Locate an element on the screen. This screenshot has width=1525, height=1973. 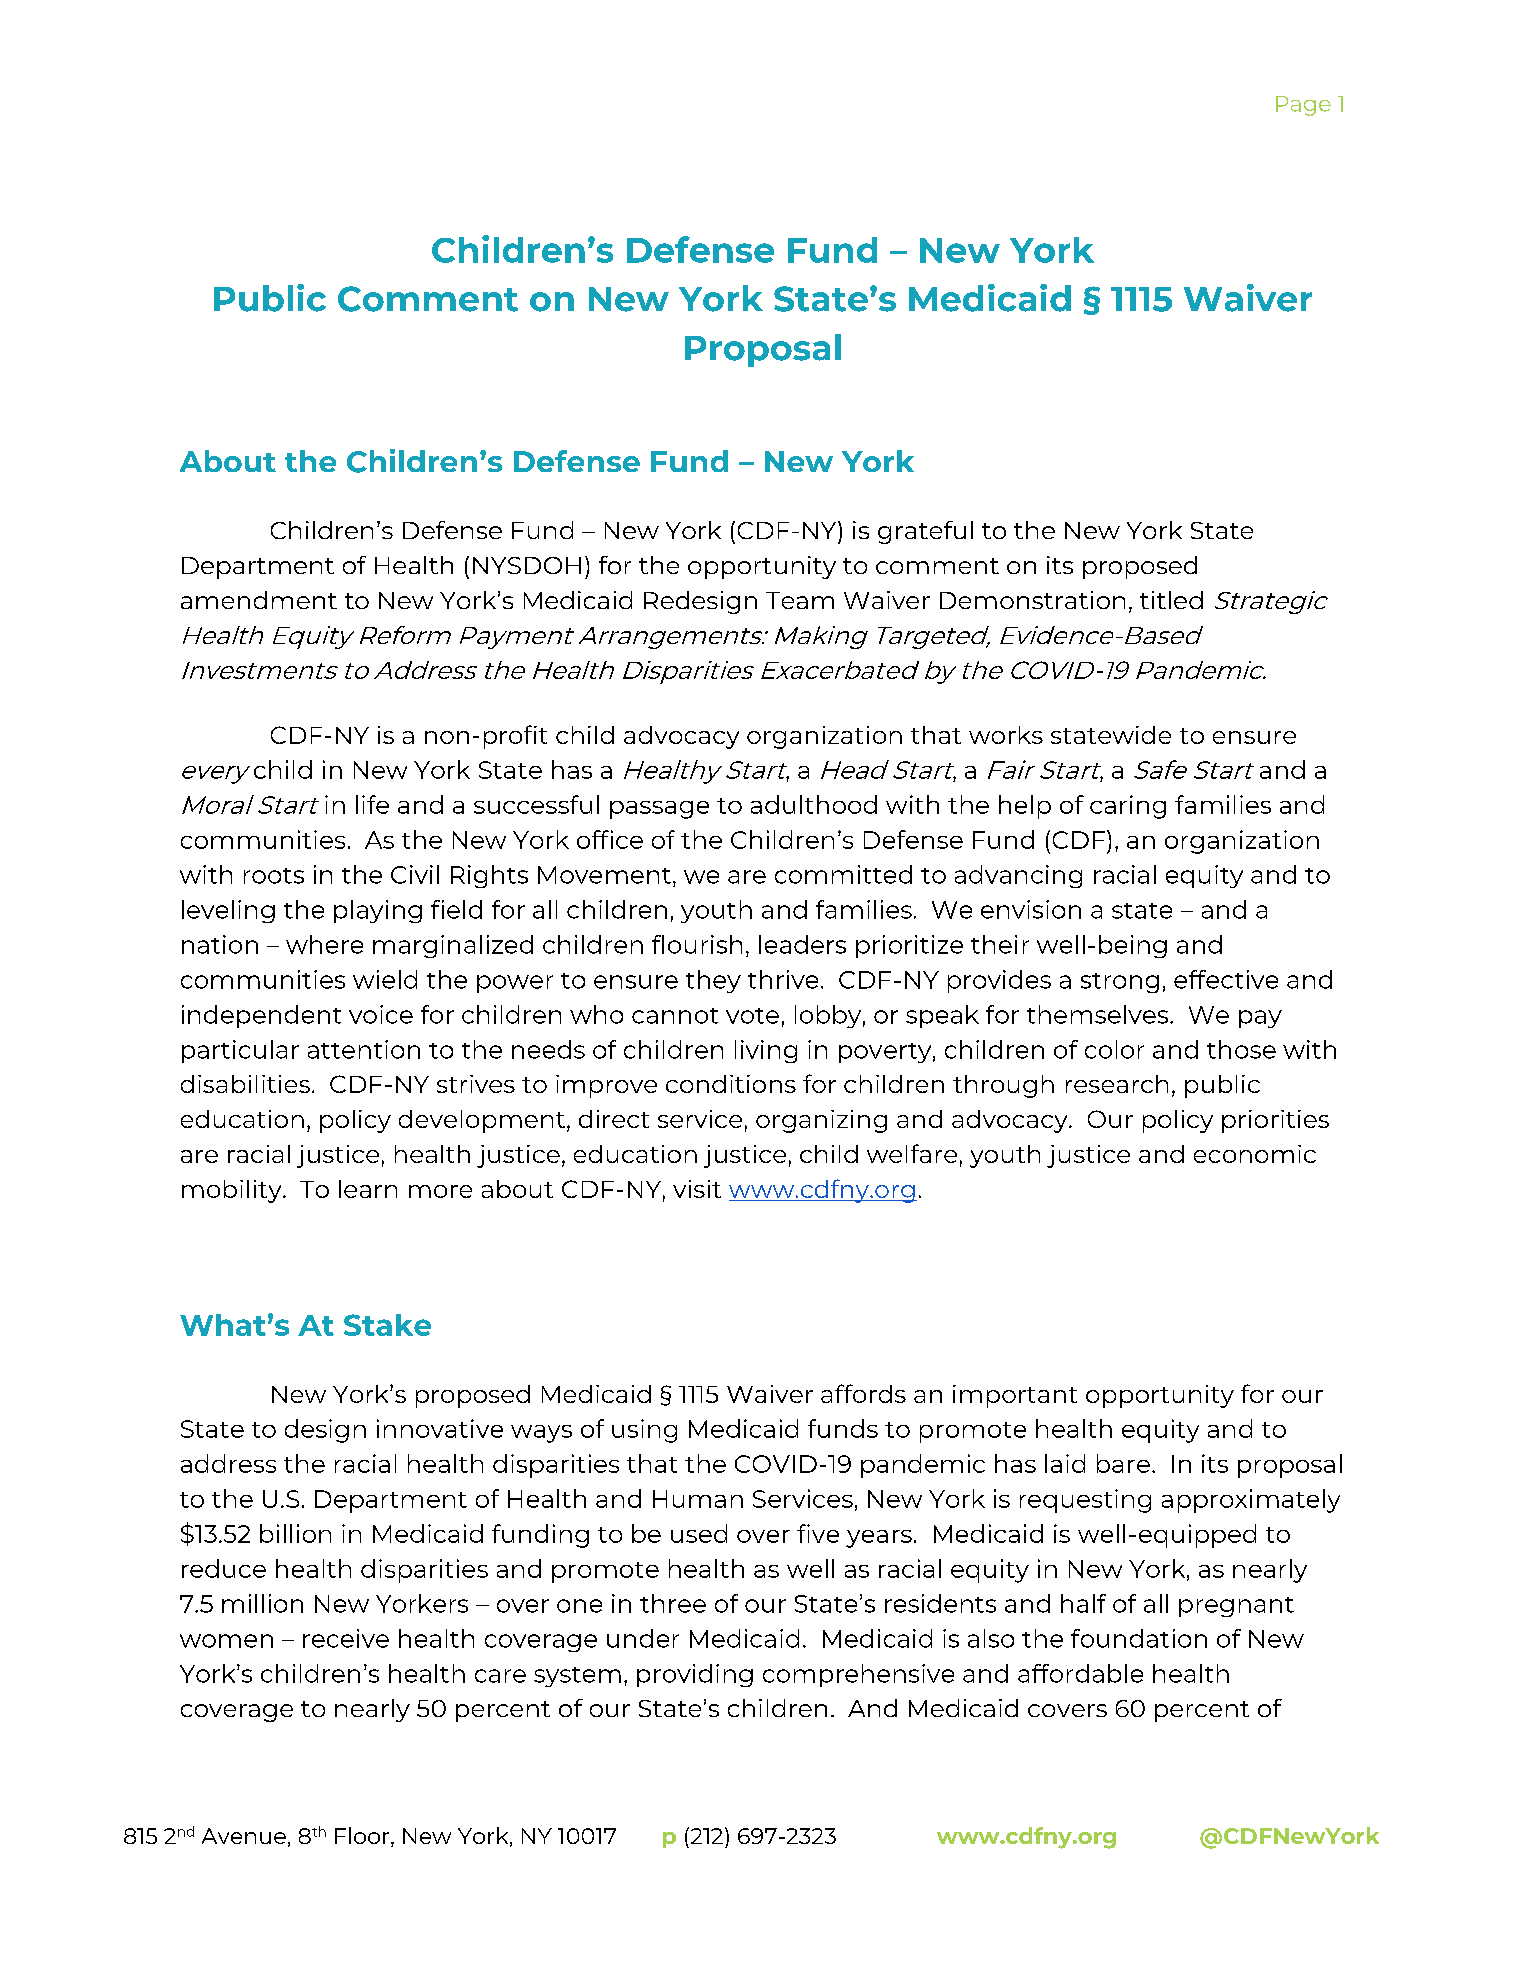
bare is located at coordinates (1123, 1463).
